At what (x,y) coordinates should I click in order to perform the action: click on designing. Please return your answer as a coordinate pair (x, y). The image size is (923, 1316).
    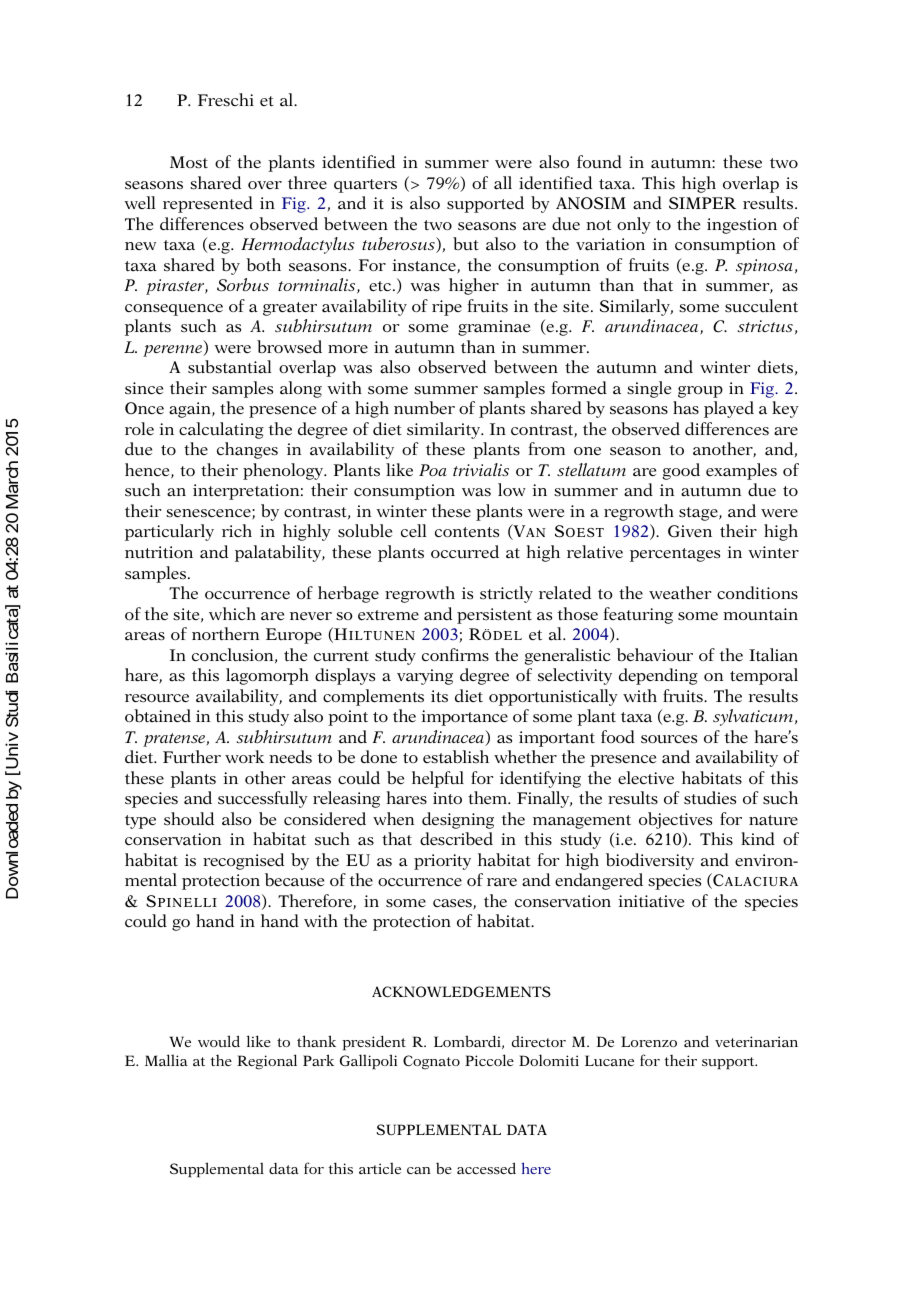
    Looking at the image, I should click on (458, 820).
